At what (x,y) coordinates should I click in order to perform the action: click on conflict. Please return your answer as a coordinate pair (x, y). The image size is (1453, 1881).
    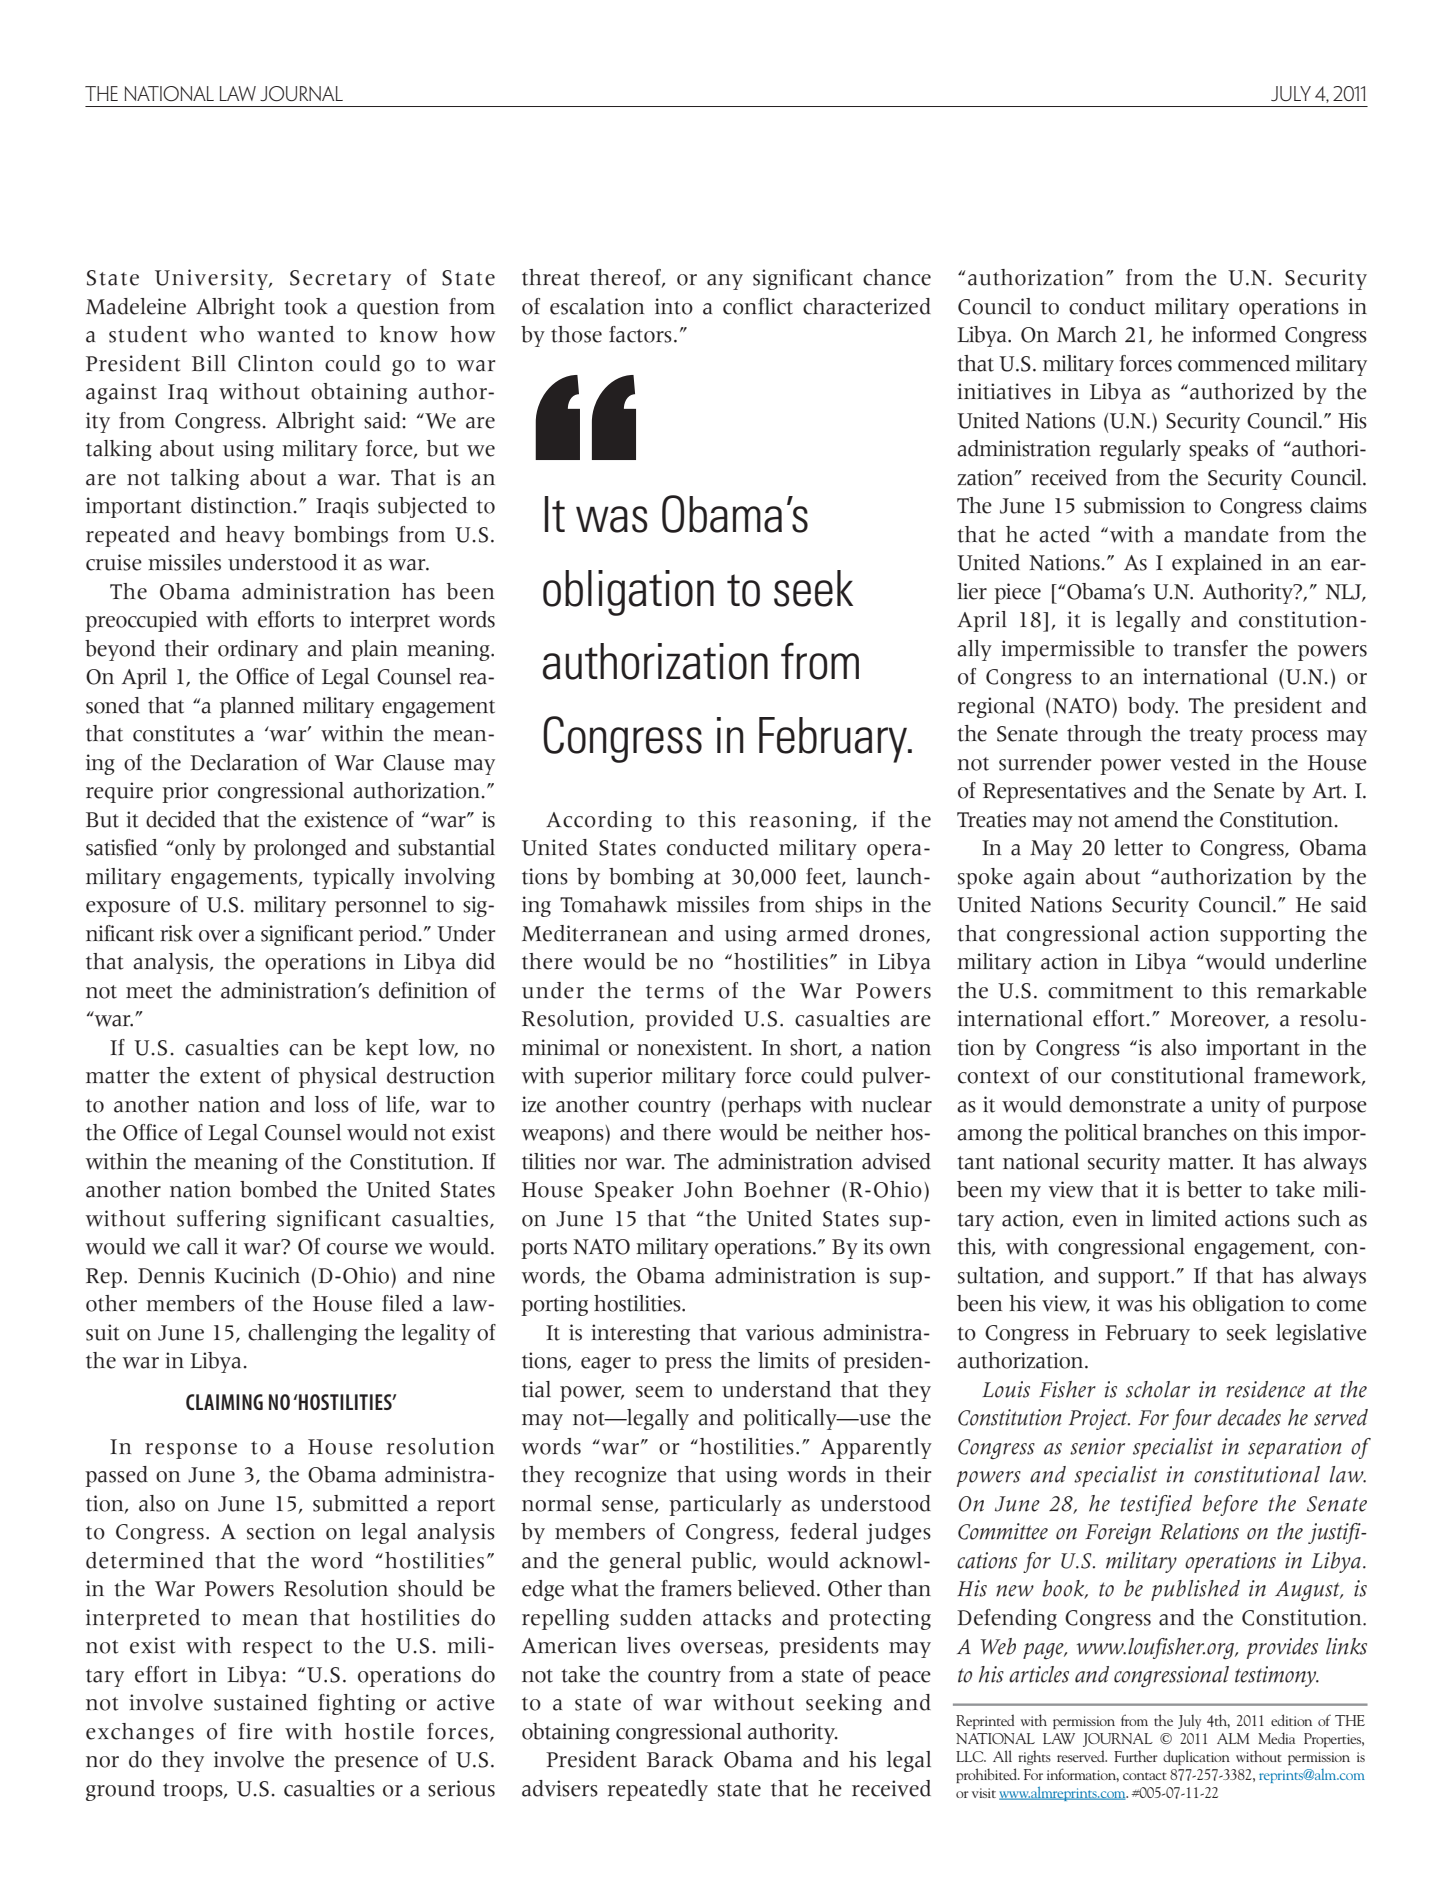
    Looking at the image, I should click on (758, 306).
